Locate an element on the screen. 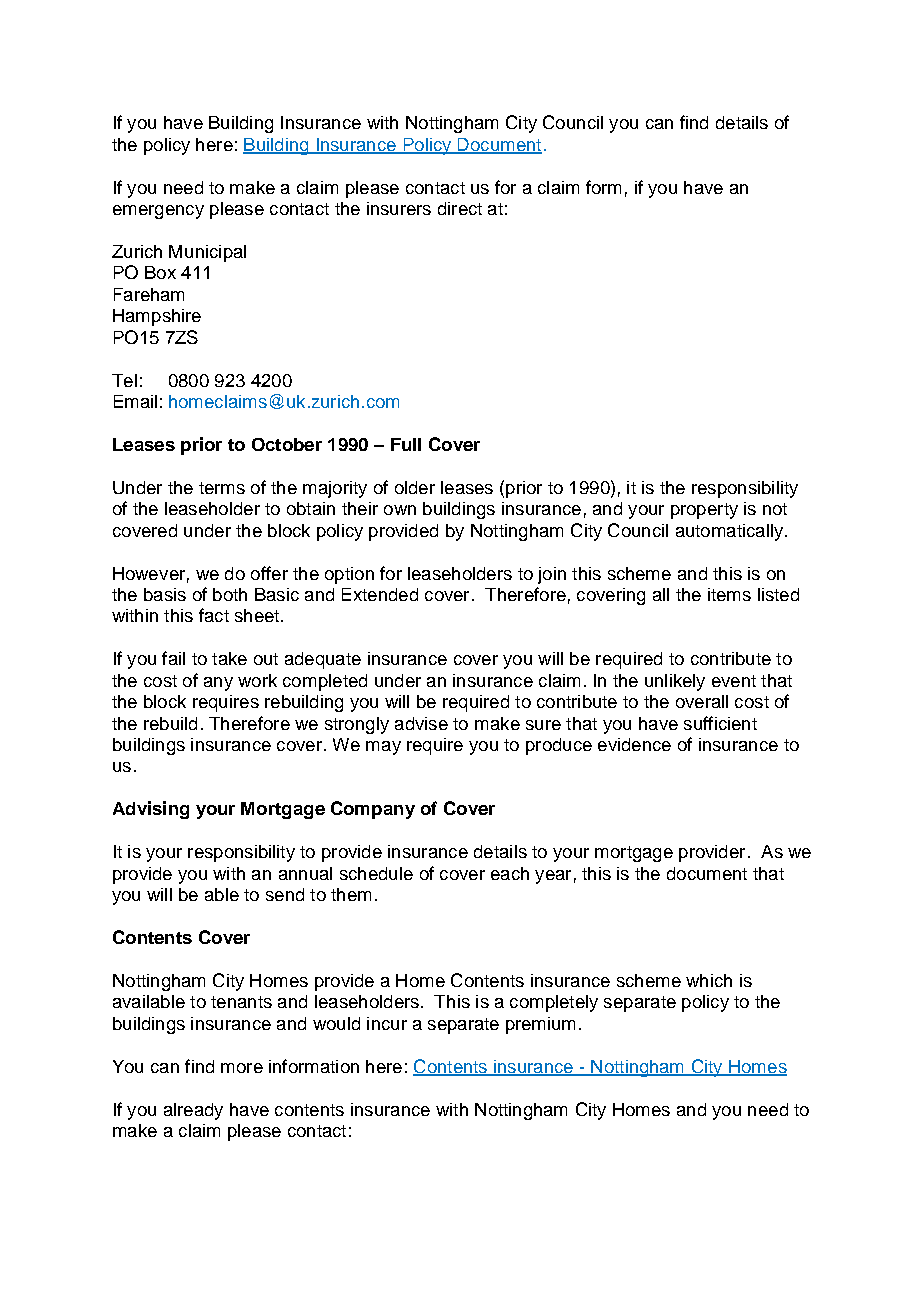 This screenshot has height=1308, width=924. Municipal is located at coordinates (207, 253).
